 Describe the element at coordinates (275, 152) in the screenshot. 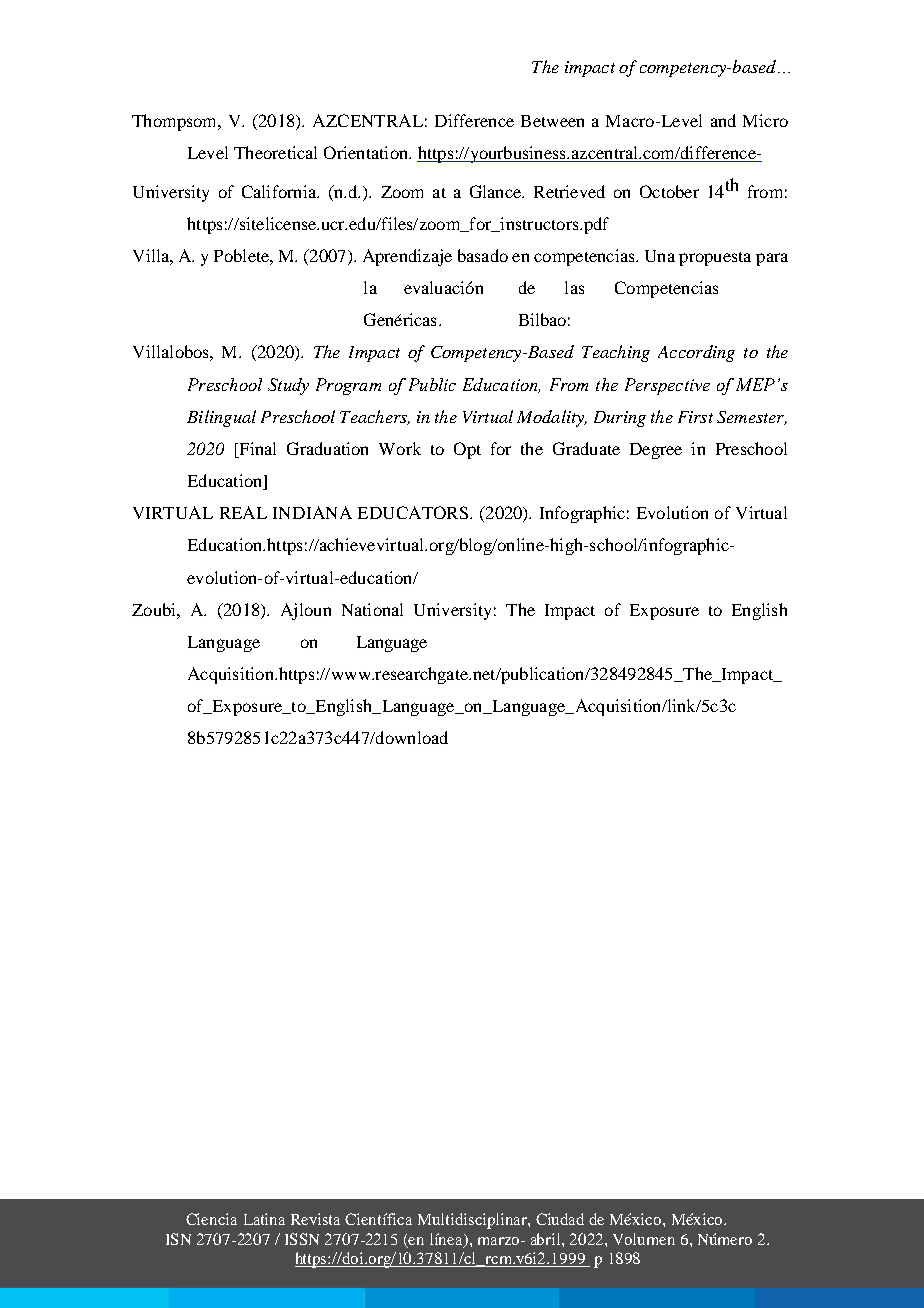

I see `Theoretical` at that location.
